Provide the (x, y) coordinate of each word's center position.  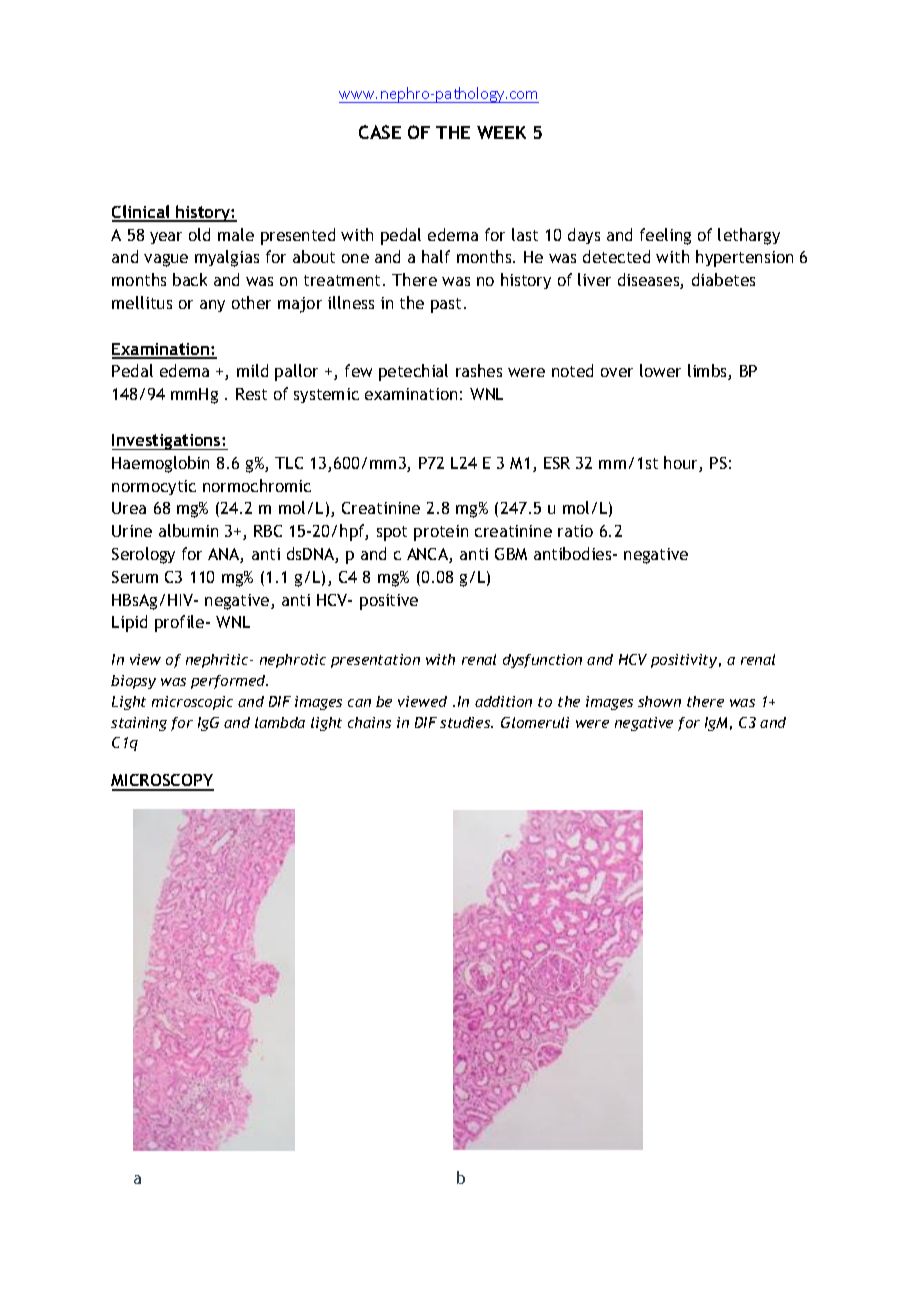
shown (659, 701)
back (190, 279)
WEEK (501, 132)
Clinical (142, 213)
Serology (143, 555)
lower (660, 370)
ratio (575, 531)
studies (466, 722)
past (448, 305)
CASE (380, 132)
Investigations (167, 442)
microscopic (192, 703)
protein (441, 533)
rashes (479, 370)
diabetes (723, 279)
